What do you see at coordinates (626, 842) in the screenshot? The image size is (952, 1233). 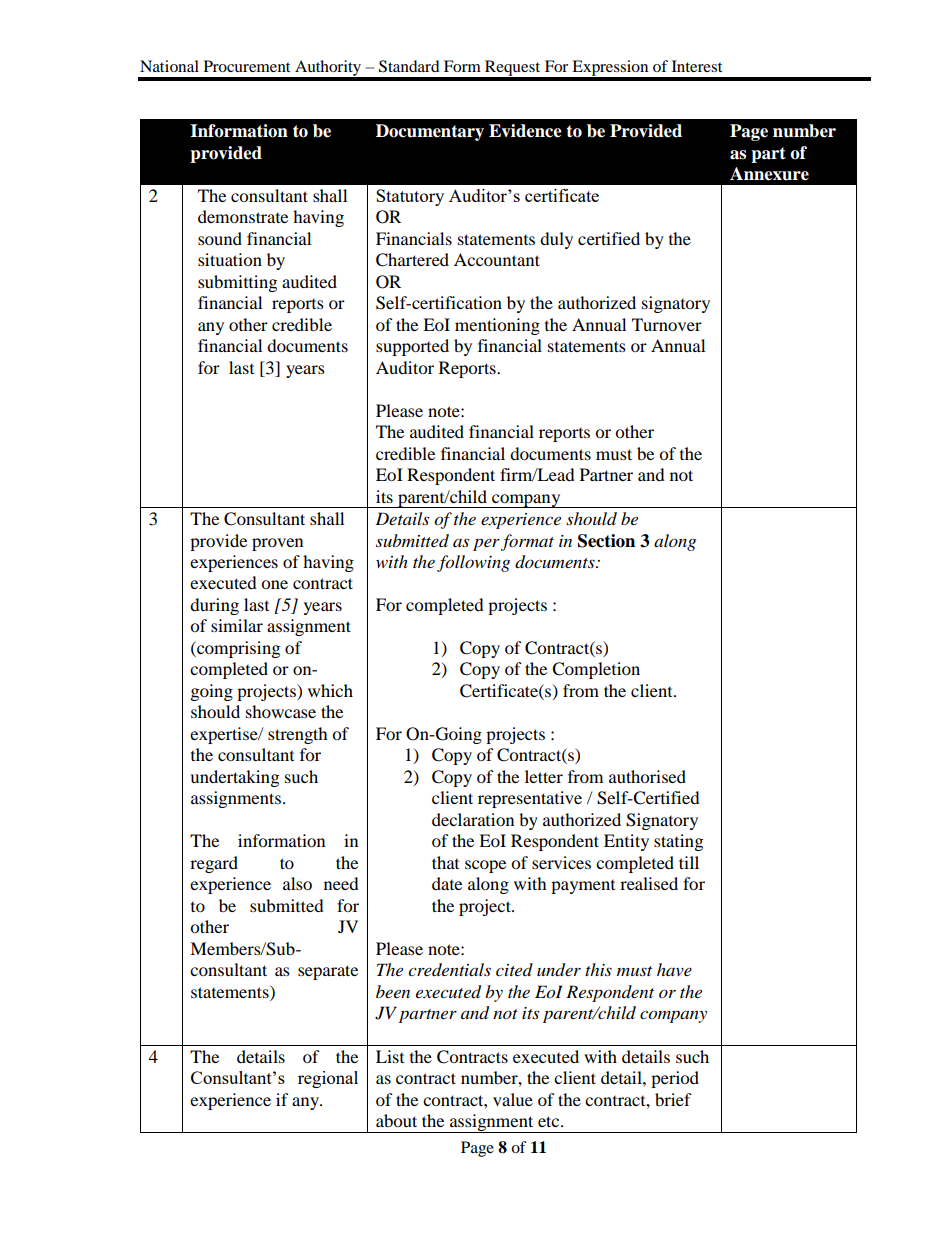 I see `Entity` at bounding box center [626, 842].
